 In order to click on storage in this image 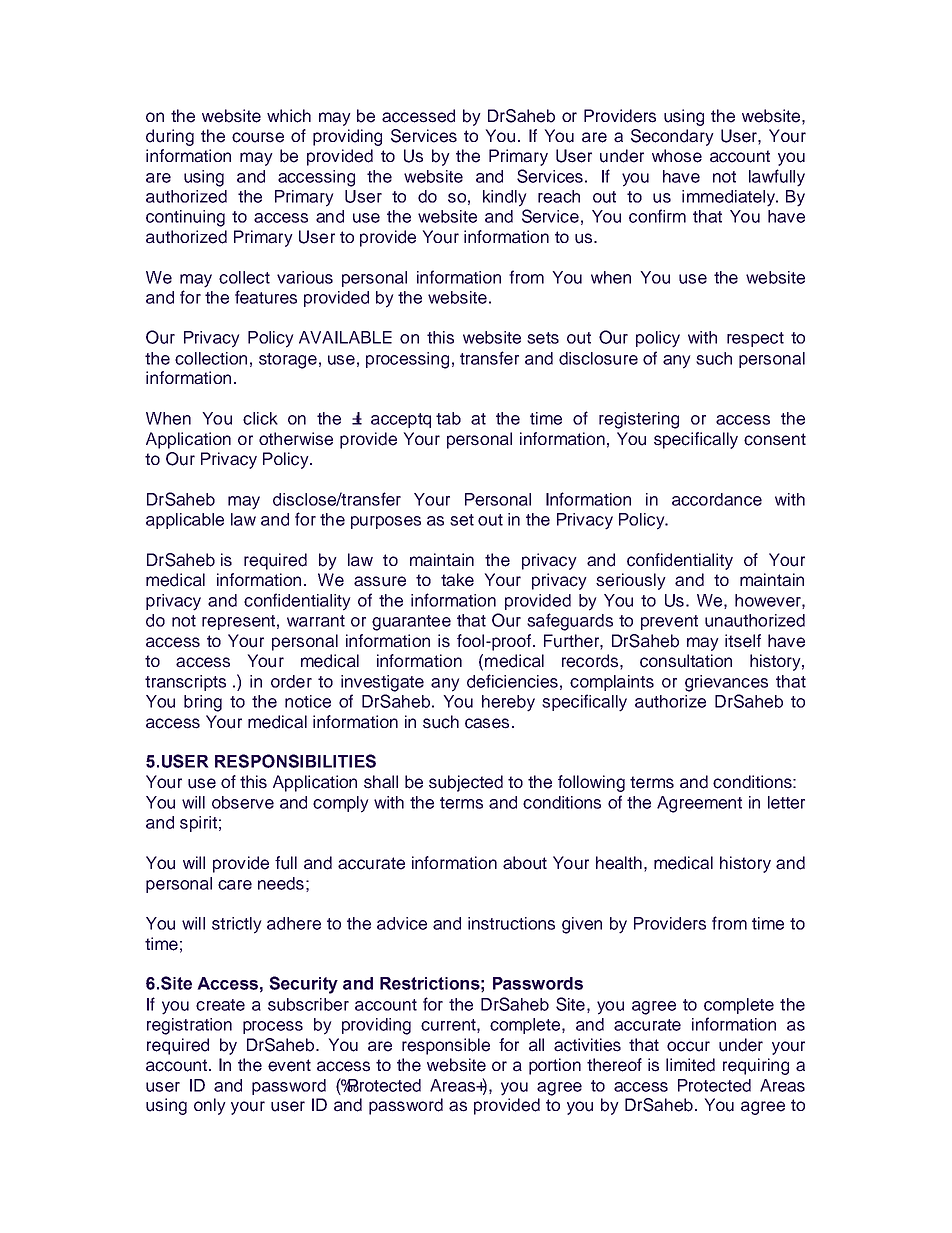, I will do `click(288, 361)`.
